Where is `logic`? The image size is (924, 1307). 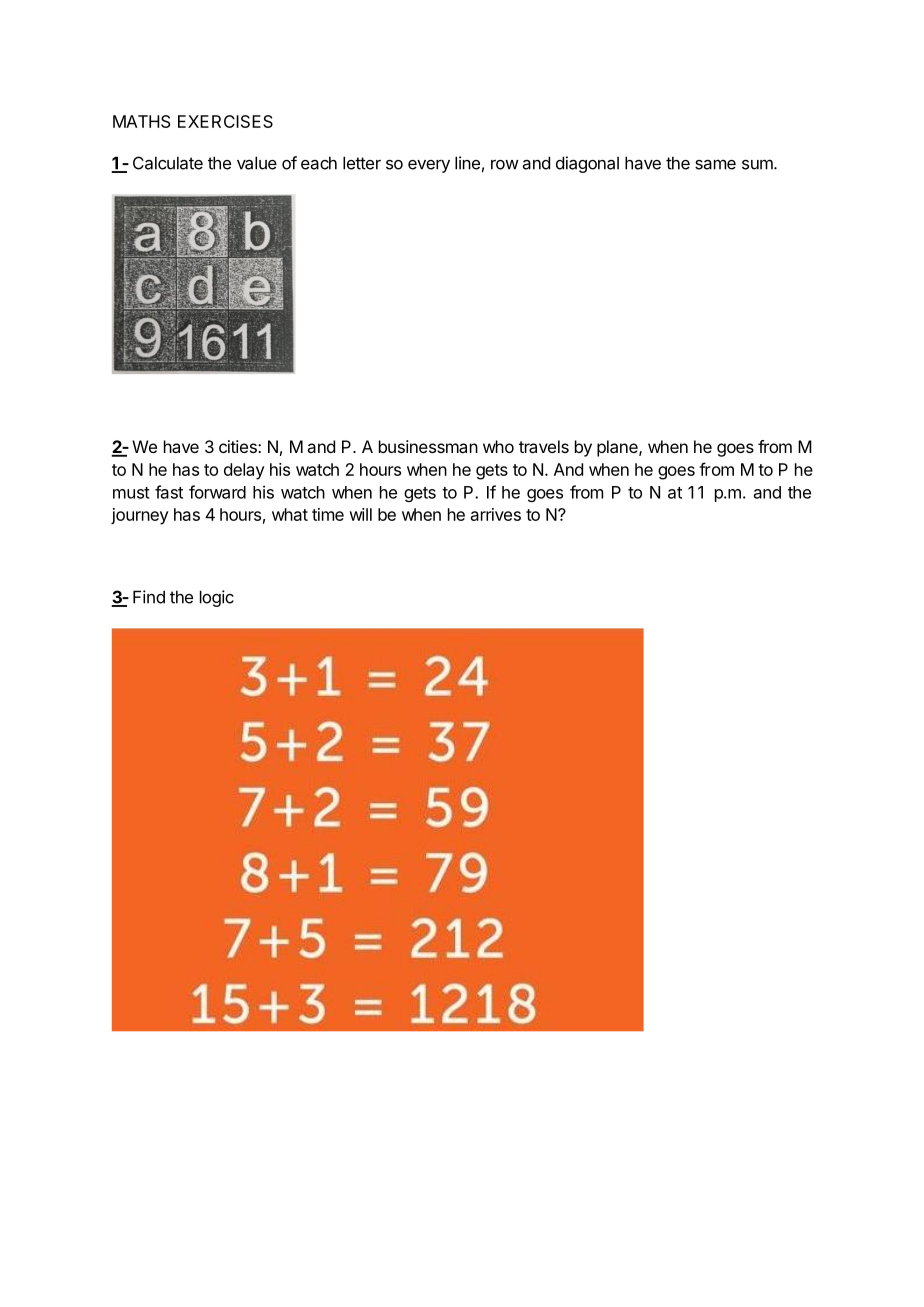 logic is located at coordinates (217, 598).
